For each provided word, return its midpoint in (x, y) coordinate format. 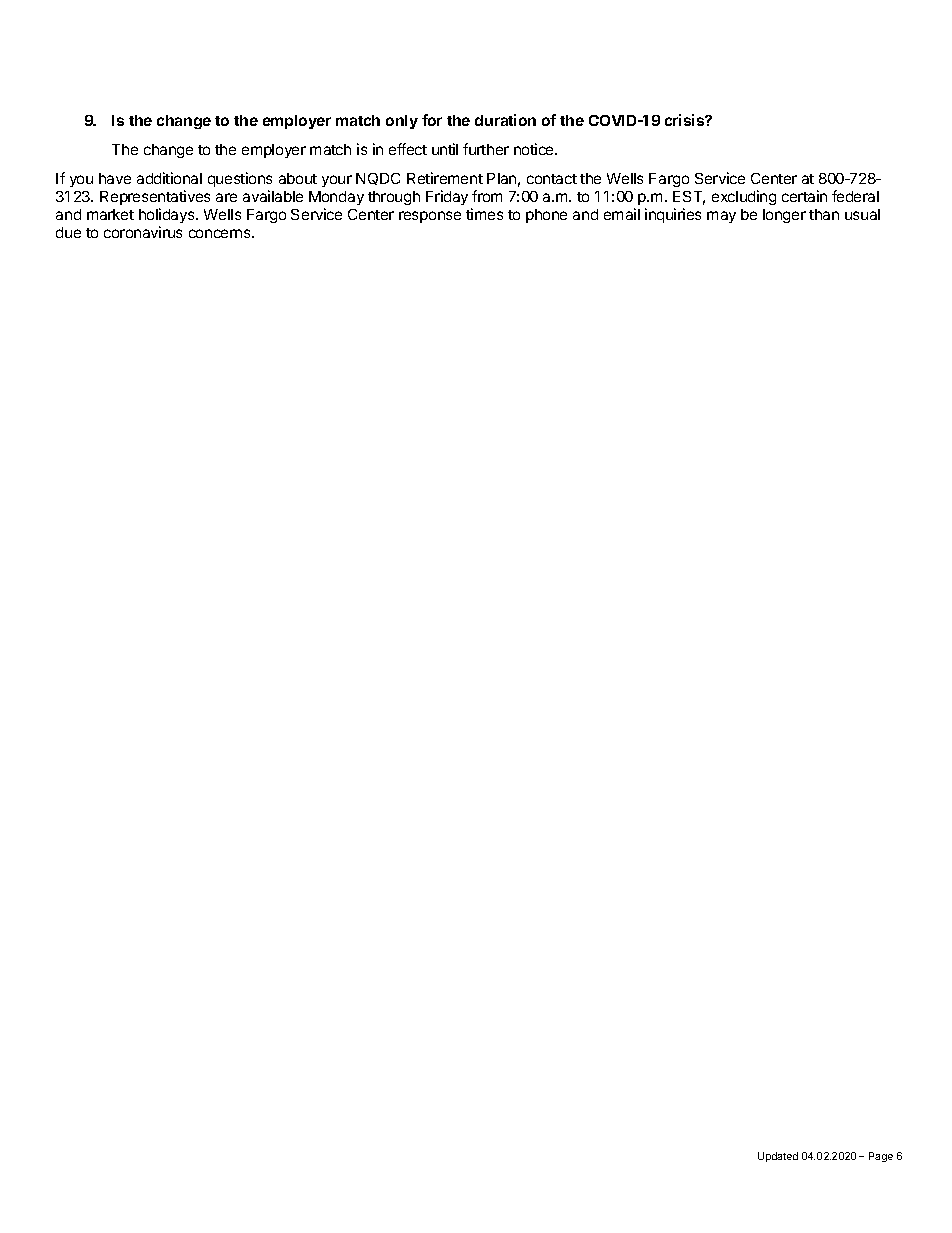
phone (546, 216)
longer (784, 216)
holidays (168, 215)
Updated (778, 1157)
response (430, 217)
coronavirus (143, 232)
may (721, 217)
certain (804, 196)
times (484, 214)
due (68, 232)
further (486, 149)
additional (169, 178)
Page (881, 1157)
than (824, 214)
